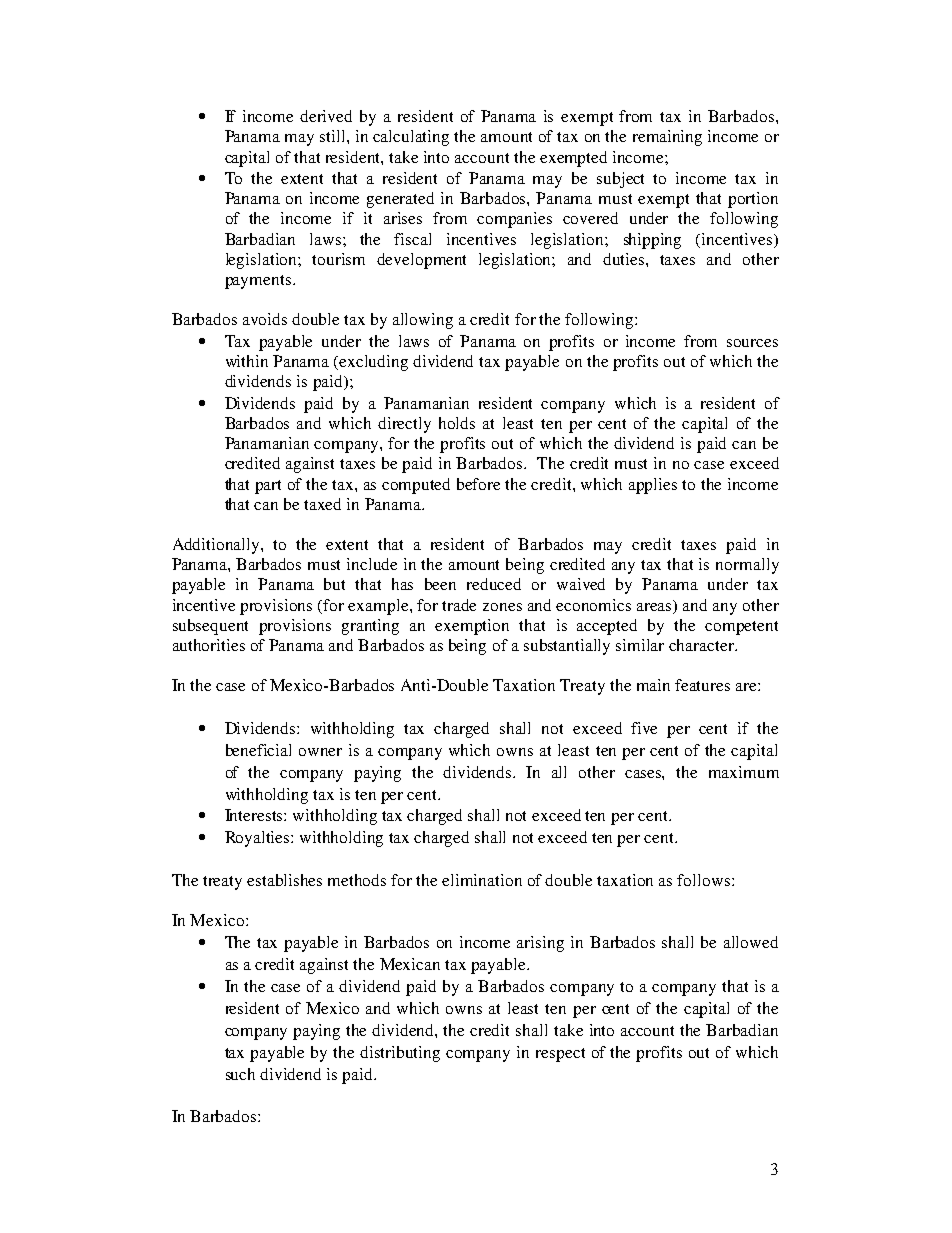 The height and width of the screenshot is (1233, 952). What do you see at coordinates (240, 1074) in the screenshot?
I see `such` at bounding box center [240, 1074].
